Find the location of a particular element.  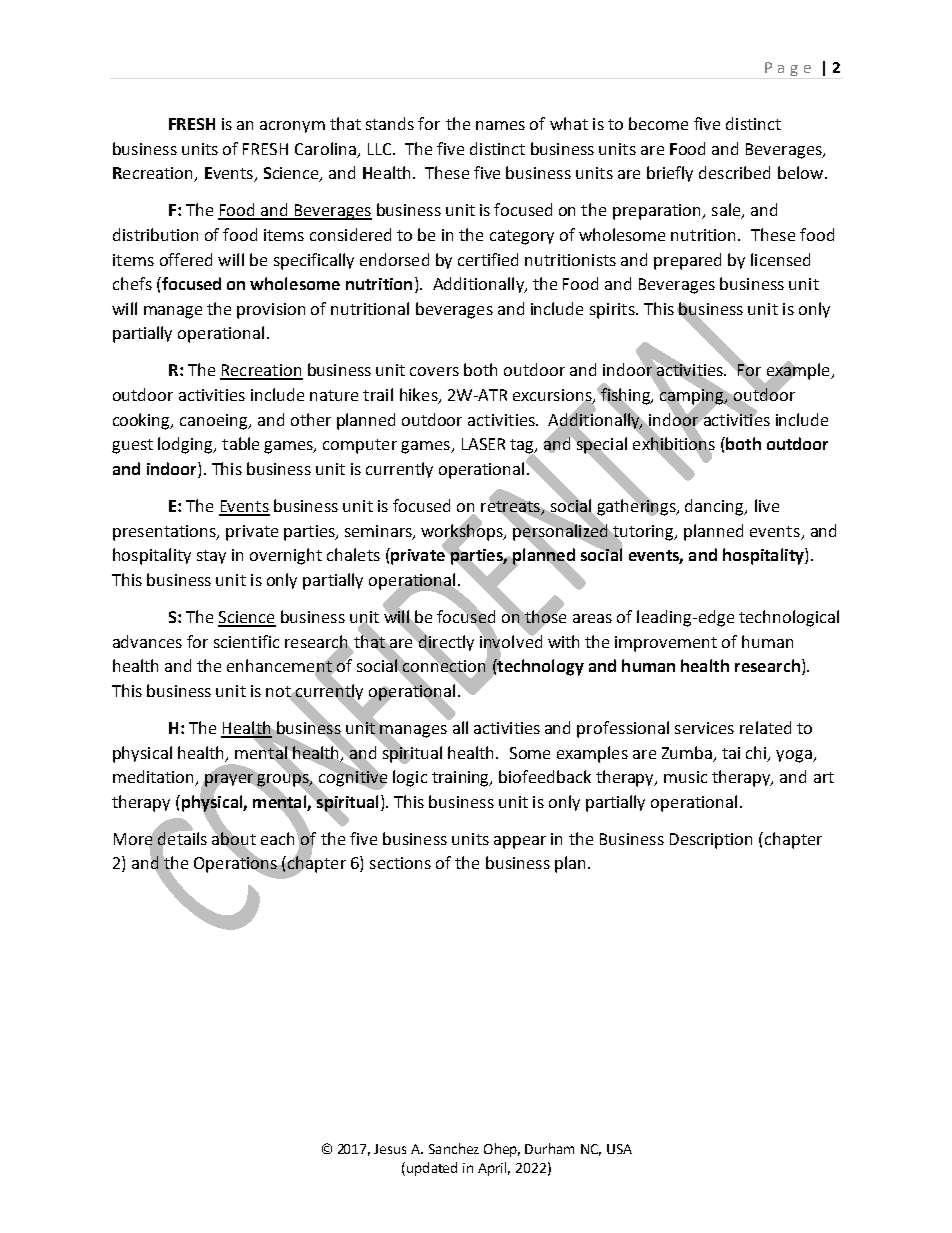

Jesus is located at coordinates (390, 1149).
